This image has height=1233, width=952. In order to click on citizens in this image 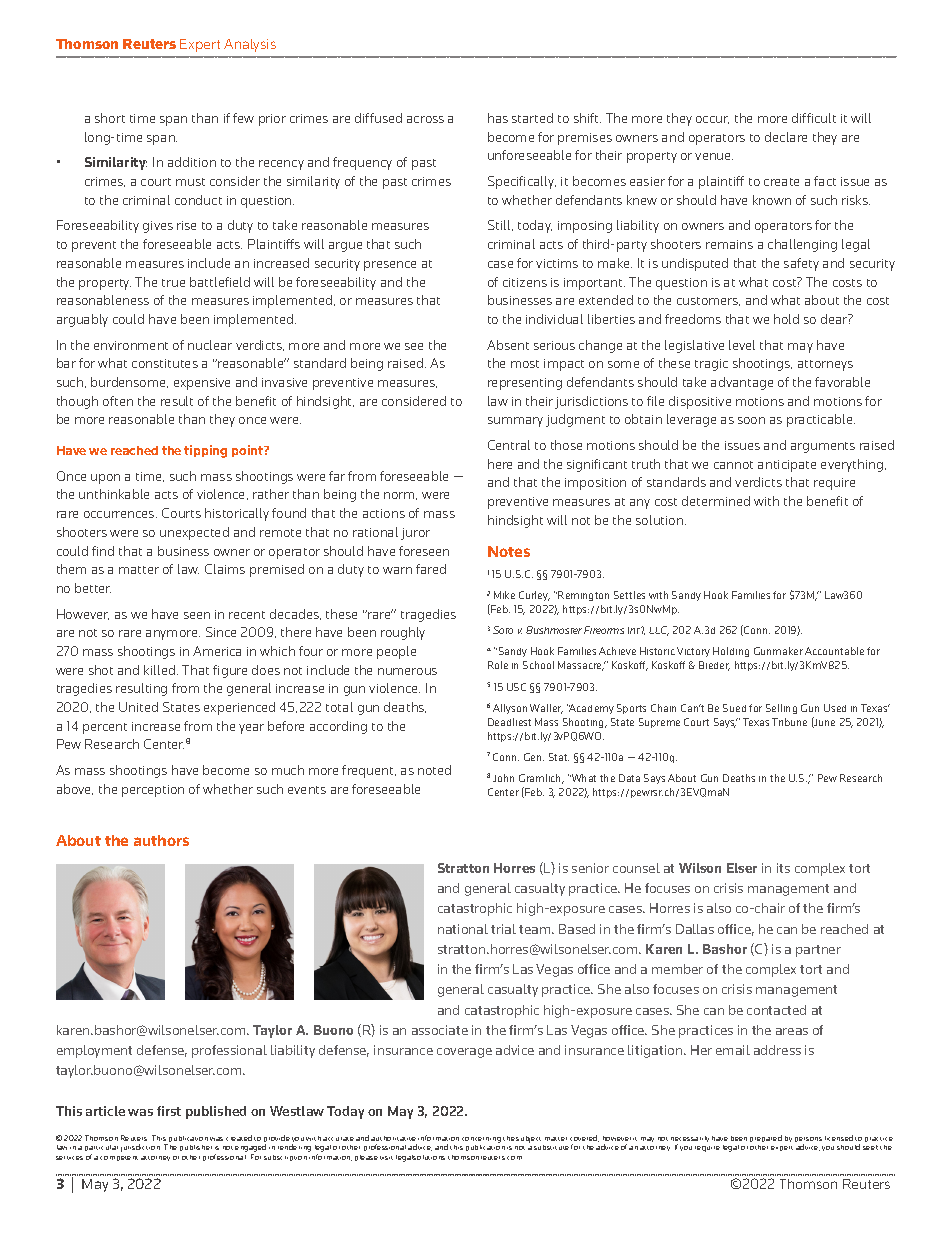, I will do `click(525, 282)`.
